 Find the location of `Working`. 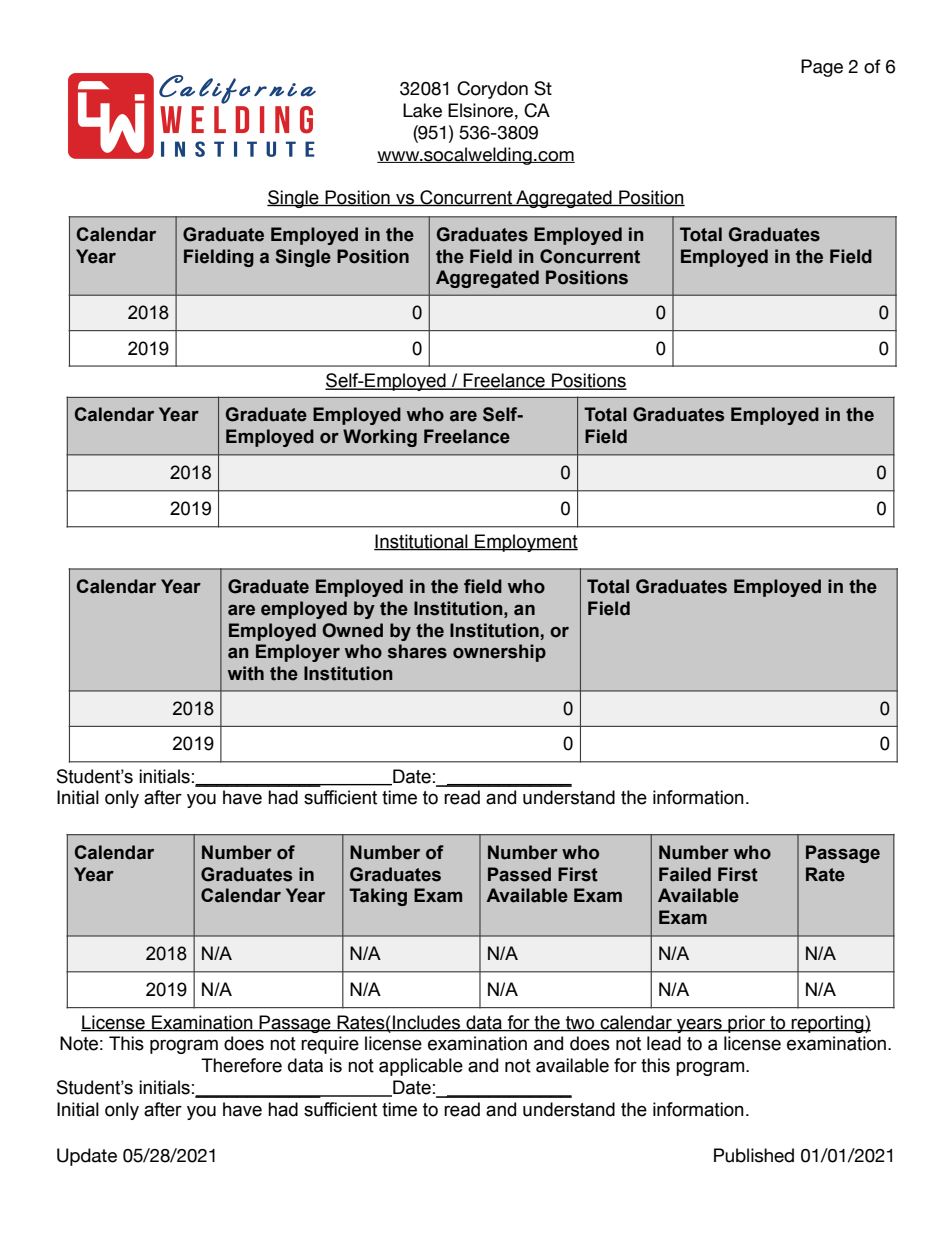

Working is located at coordinates (380, 438).
